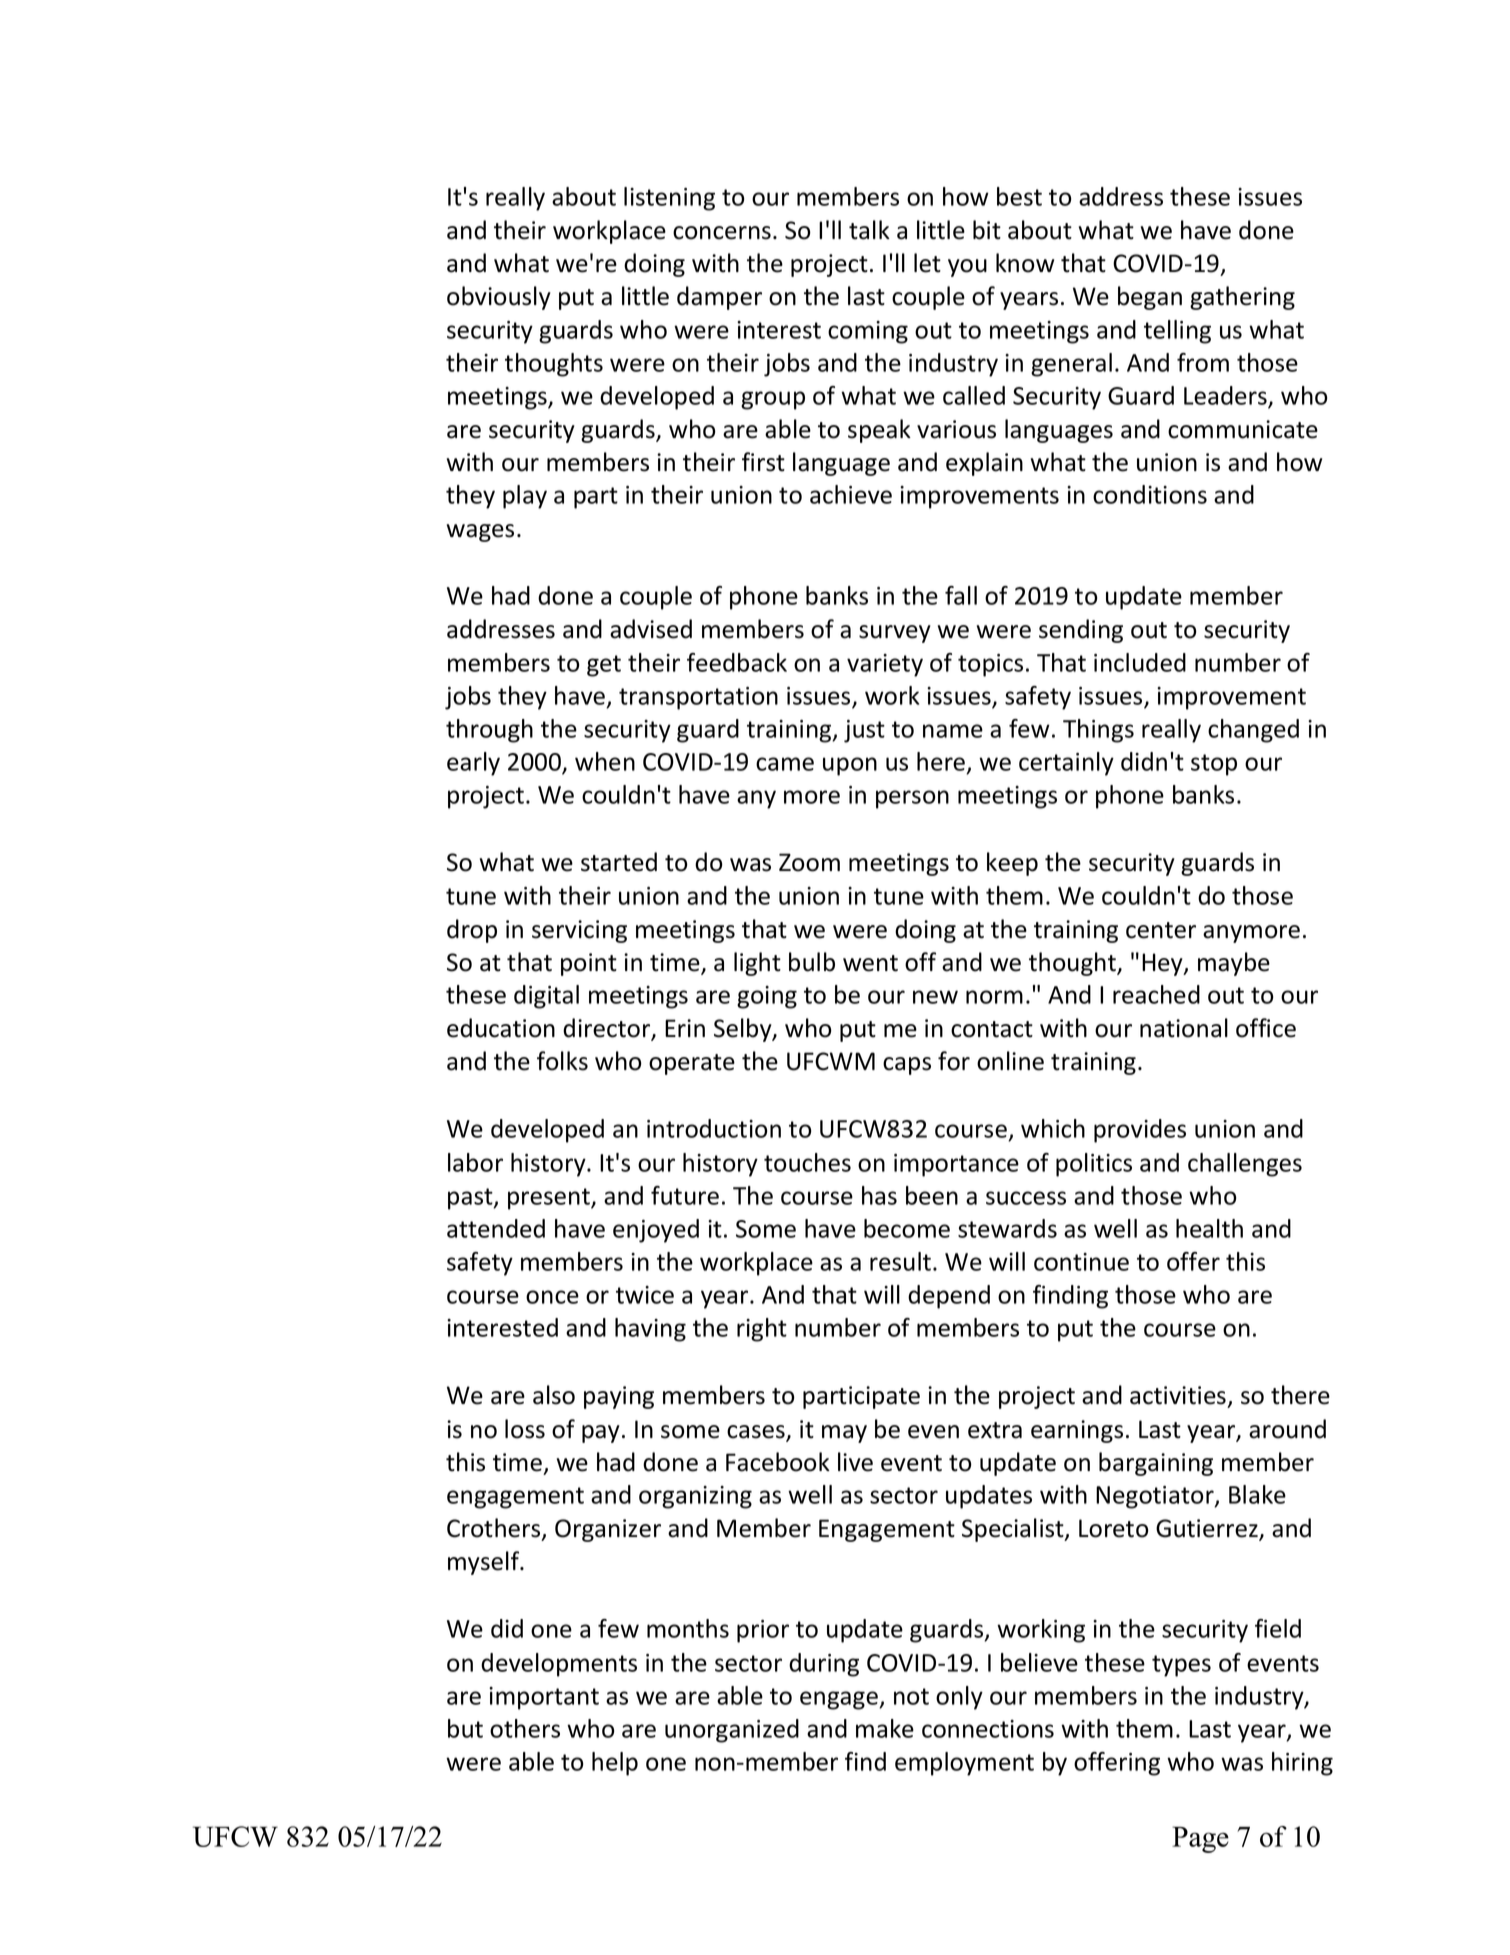 This screenshot has height=1955, width=1510. I want to click on obviously, so click(499, 298).
